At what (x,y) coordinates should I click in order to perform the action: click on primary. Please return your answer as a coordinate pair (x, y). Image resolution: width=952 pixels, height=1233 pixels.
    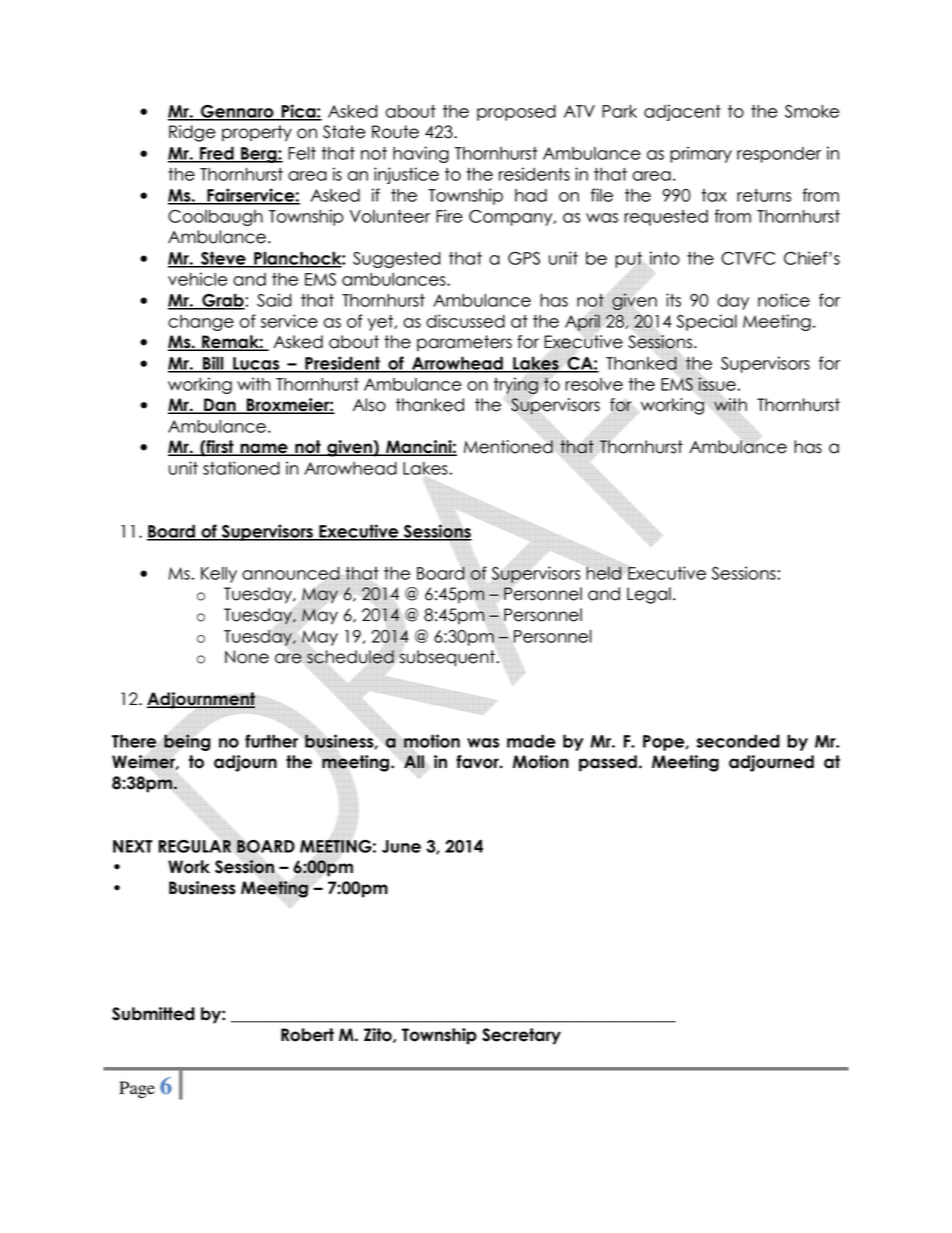
    Looking at the image, I should click on (701, 154).
